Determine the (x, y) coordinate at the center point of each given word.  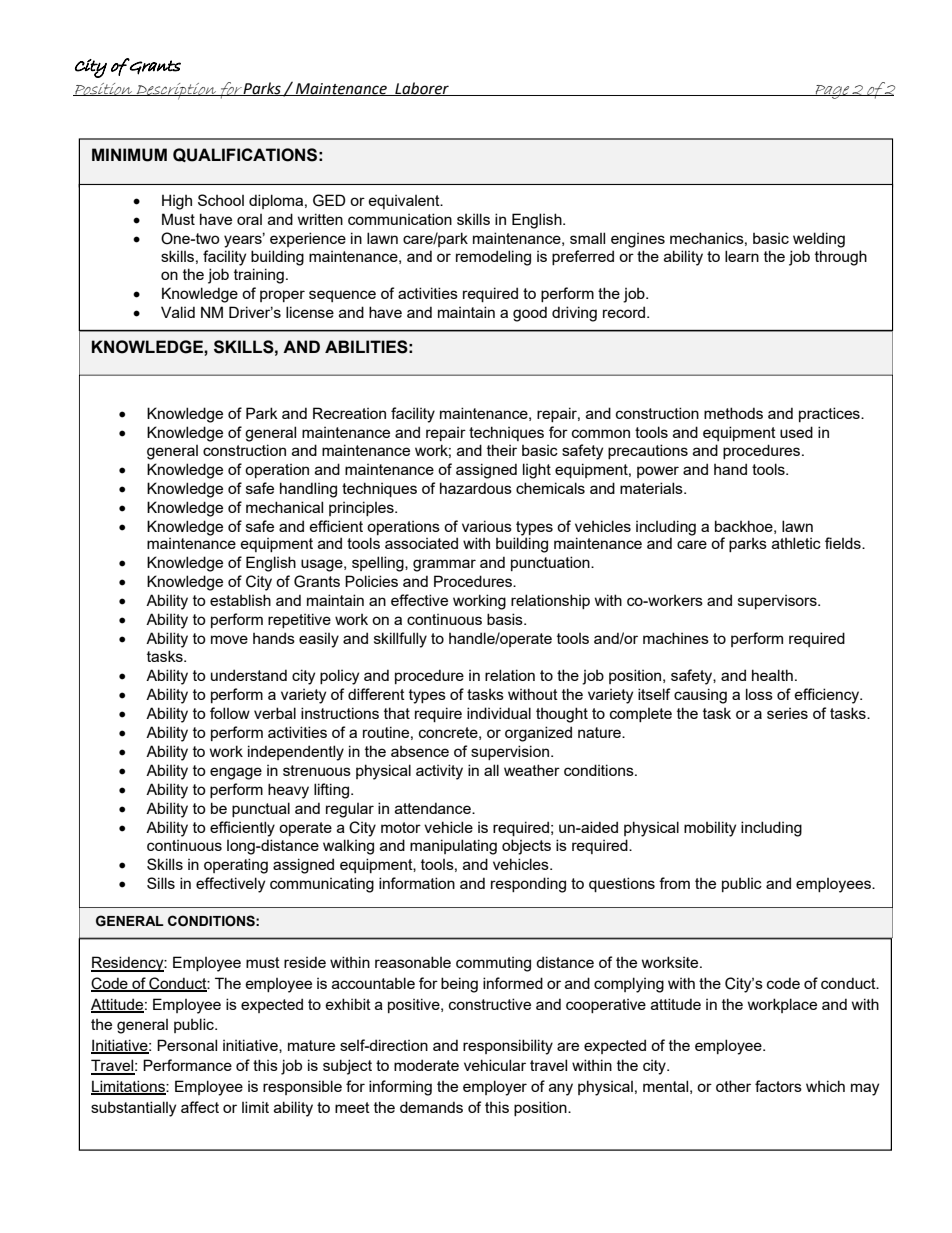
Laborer (422, 89)
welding (819, 240)
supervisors (778, 602)
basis (506, 619)
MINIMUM (129, 155)
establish (240, 600)
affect (200, 1107)
